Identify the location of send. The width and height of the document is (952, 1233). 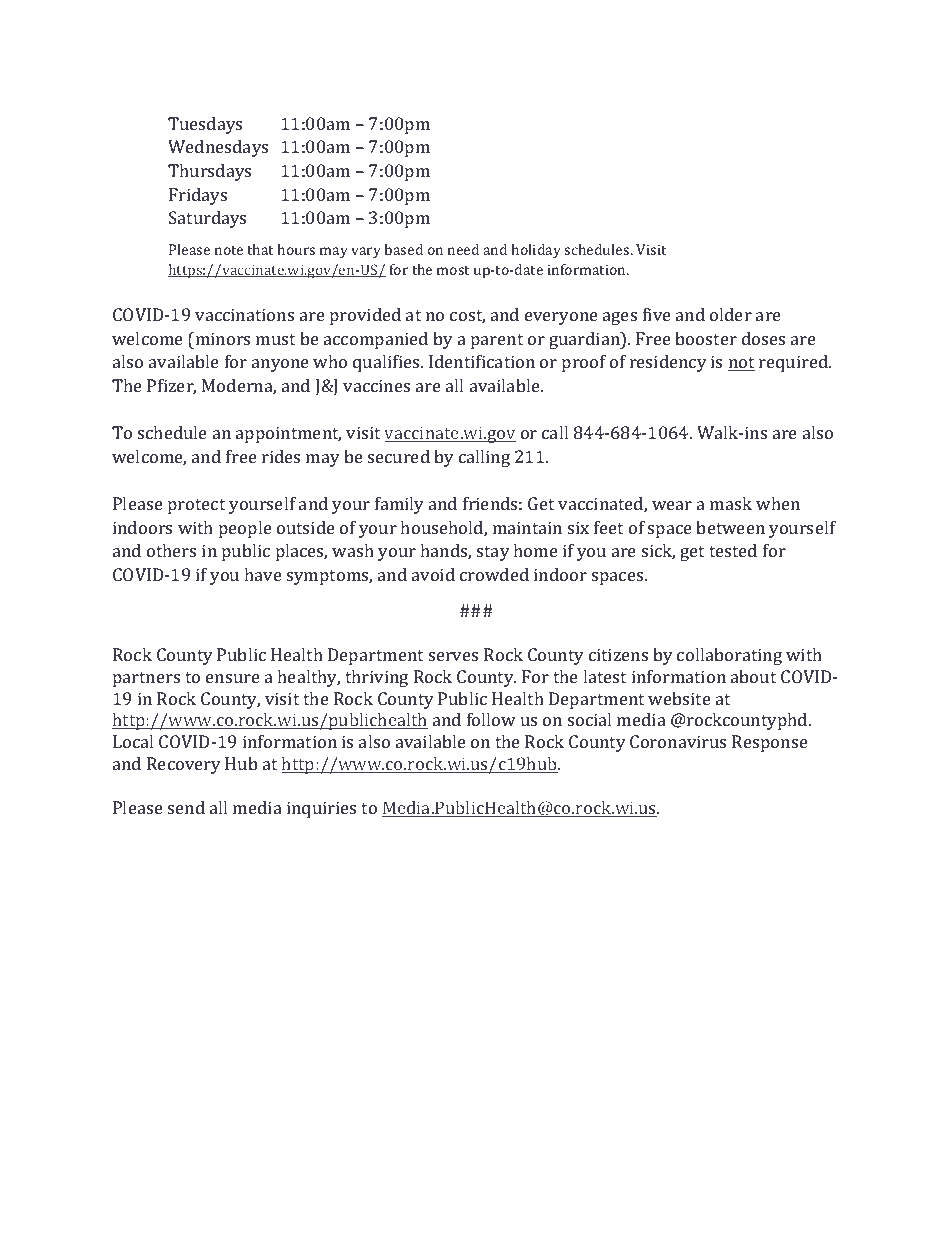
(186, 807).
